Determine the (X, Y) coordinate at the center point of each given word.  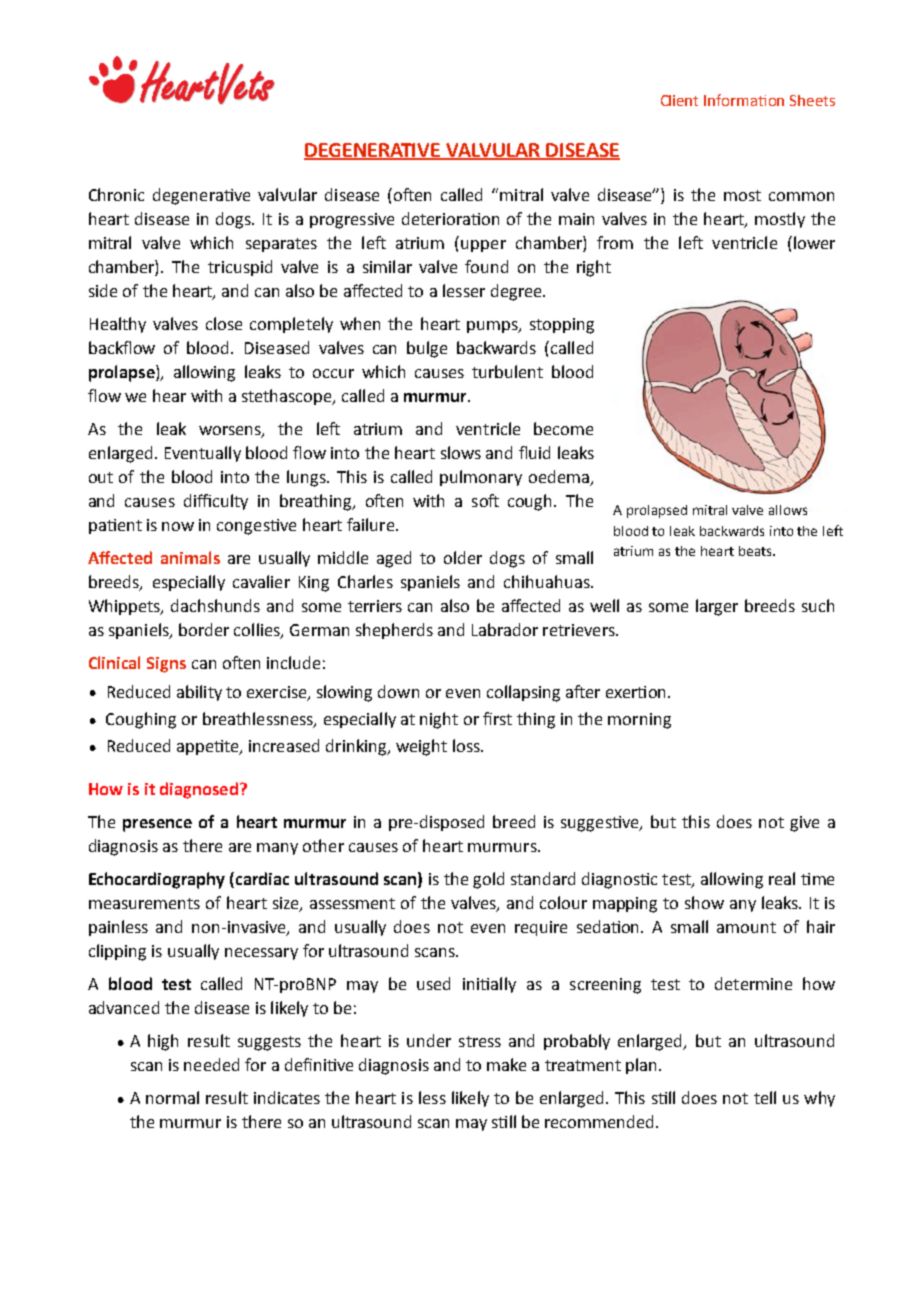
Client (679, 100)
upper (483, 246)
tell (765, 1097)
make (506, 1064)
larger (717, 607)
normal (172, 1097)
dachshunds (215, 605)
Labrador (505, 629)
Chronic (116, 194)
